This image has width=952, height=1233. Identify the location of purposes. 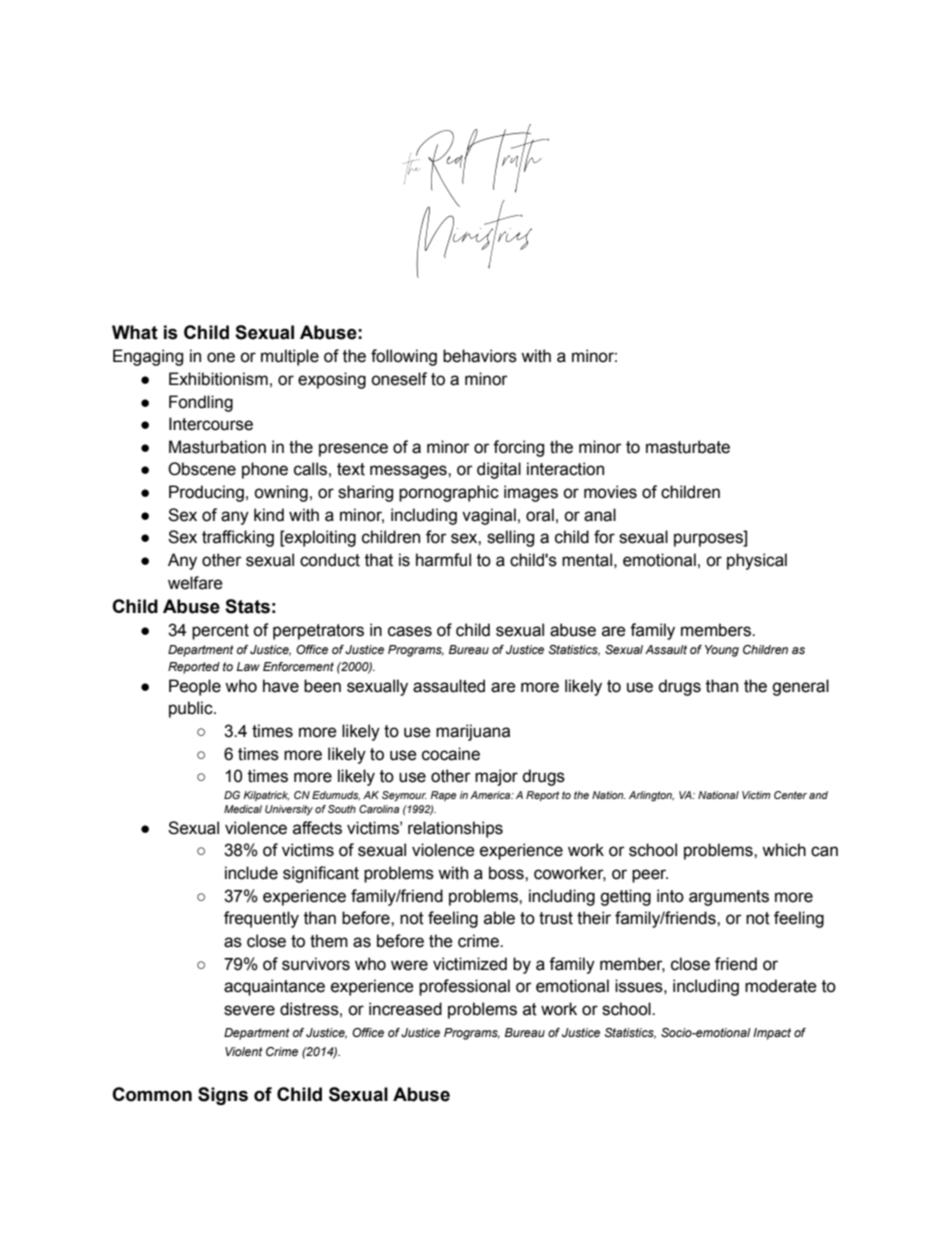
(709, 540).
